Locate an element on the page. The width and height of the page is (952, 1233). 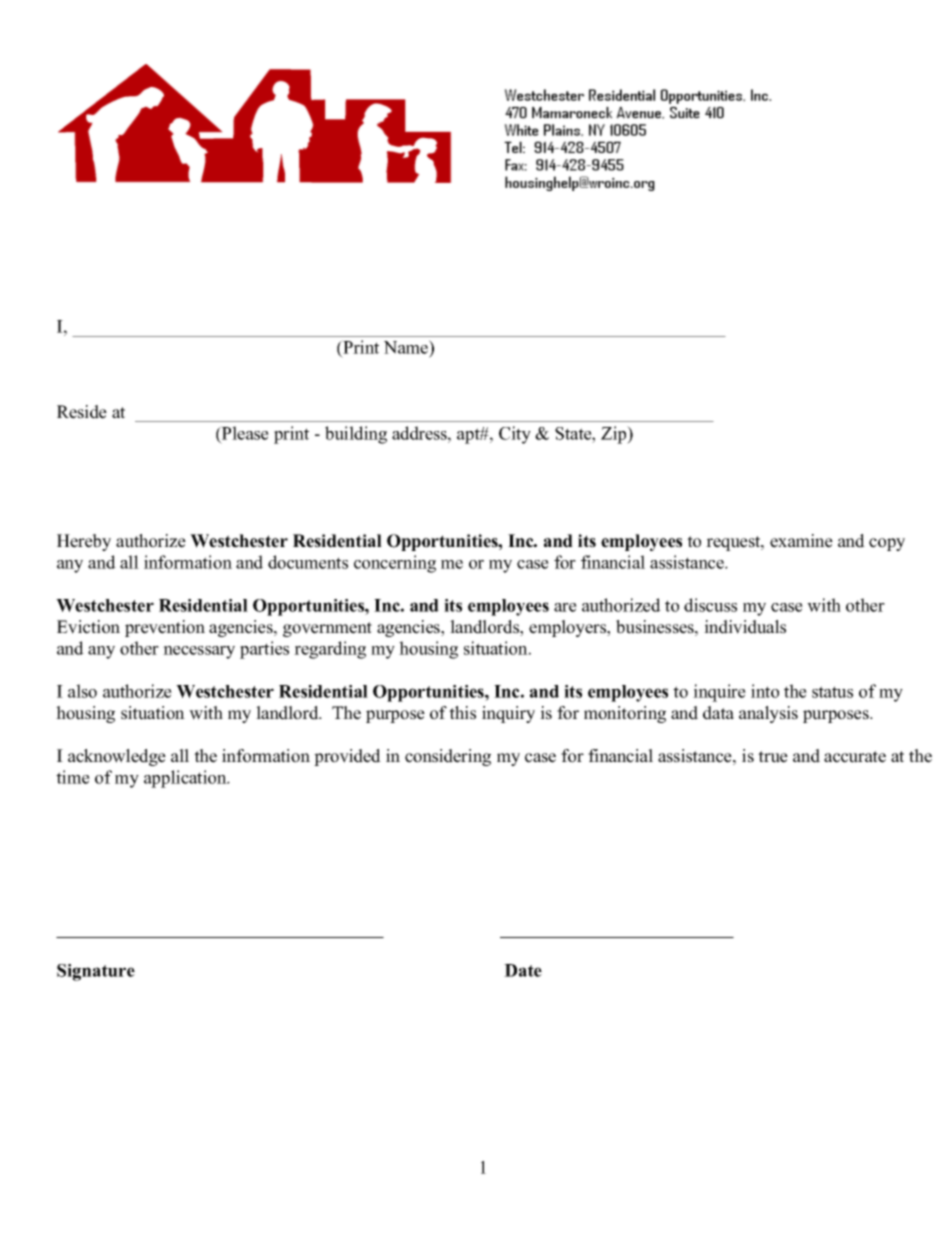
true is located at coordinates (773, 757).
